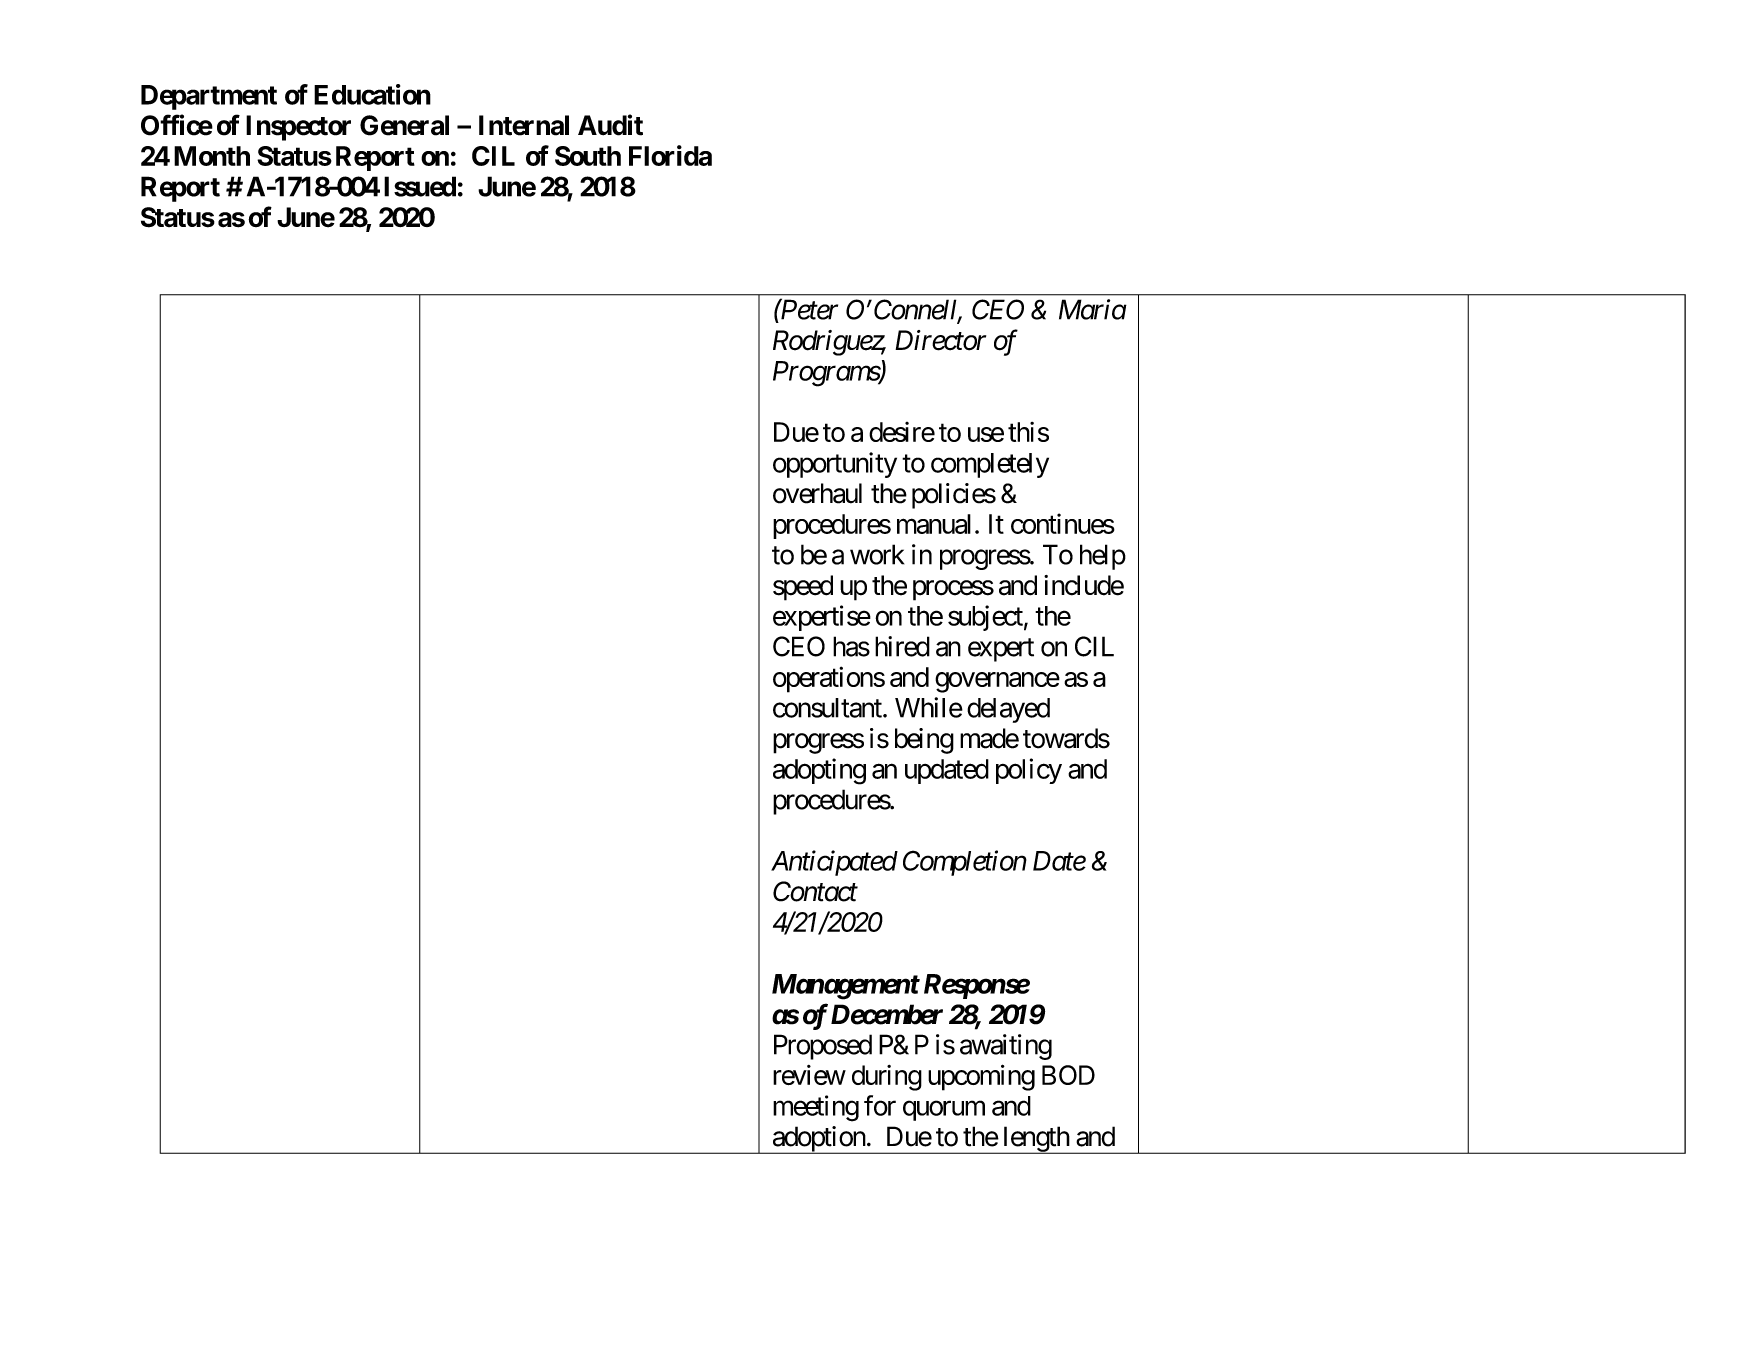  Describe the element at coordinates (420, 186) in the document. I see `Issued` at that location.
